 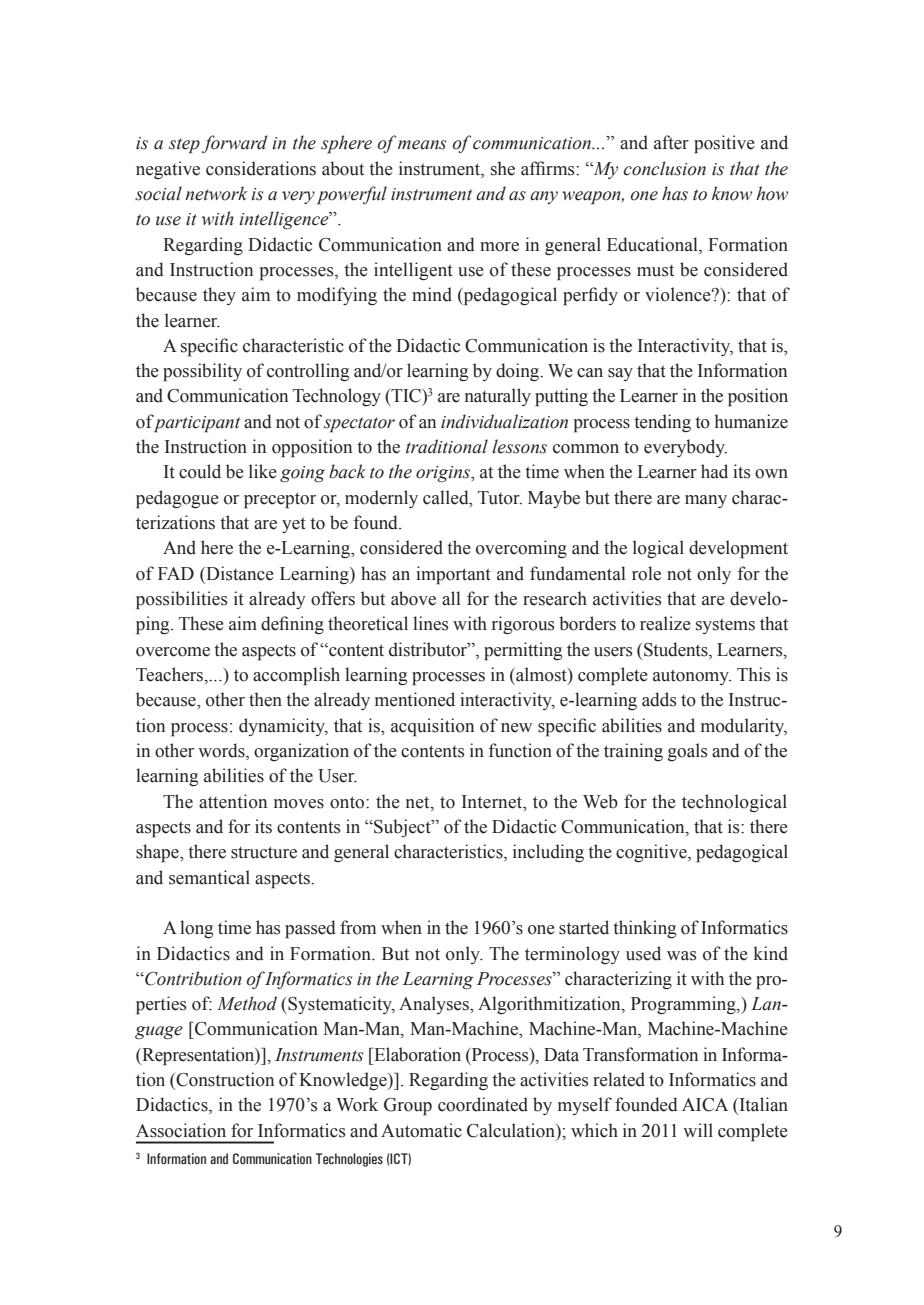 I want to click on cognitive, so click(x=652, y=853).
